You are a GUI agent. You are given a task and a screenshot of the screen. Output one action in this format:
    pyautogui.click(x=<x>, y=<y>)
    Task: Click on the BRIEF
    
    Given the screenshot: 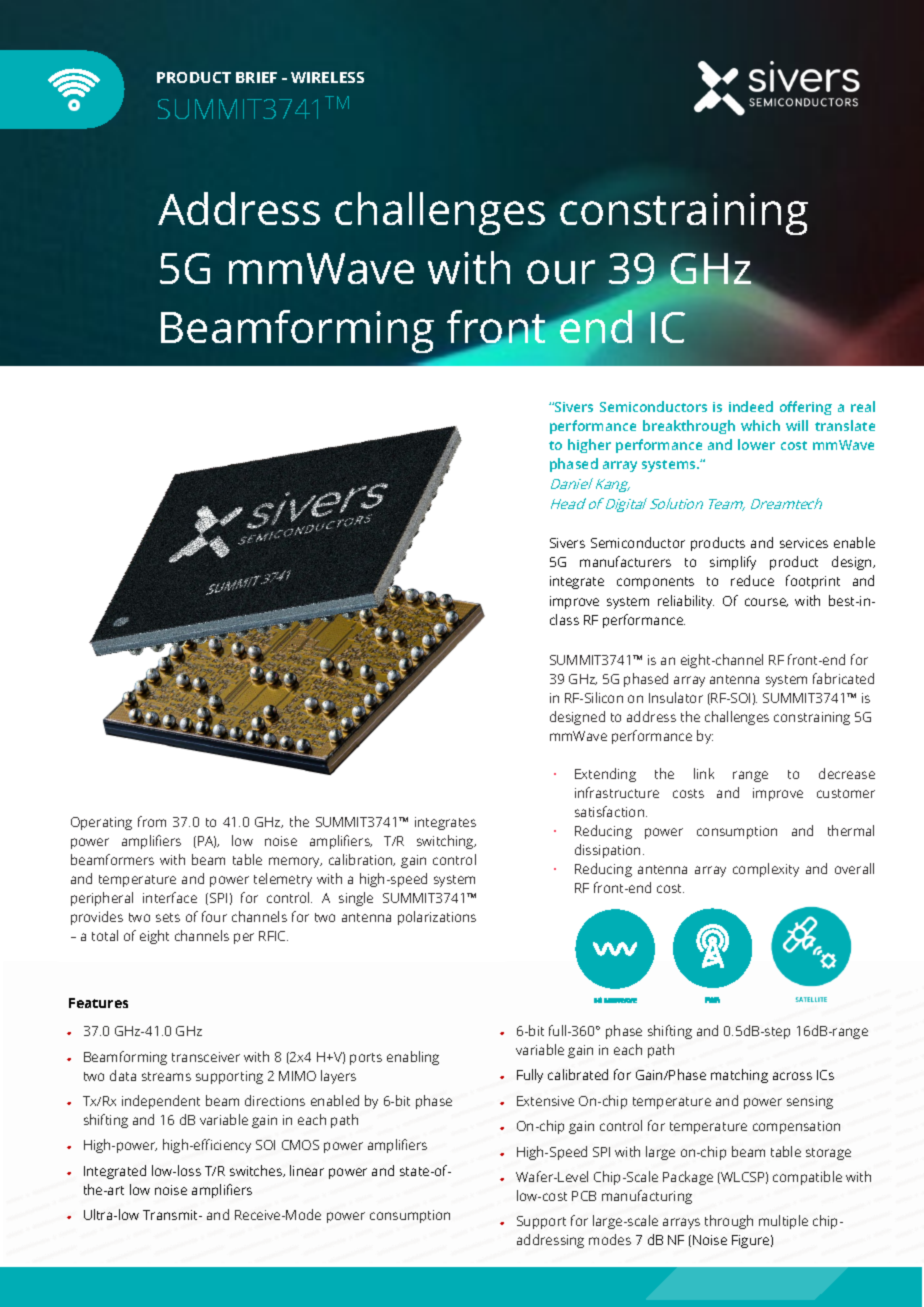 What is the action you would take?
    pyautogui.click(x=256, y=77)
